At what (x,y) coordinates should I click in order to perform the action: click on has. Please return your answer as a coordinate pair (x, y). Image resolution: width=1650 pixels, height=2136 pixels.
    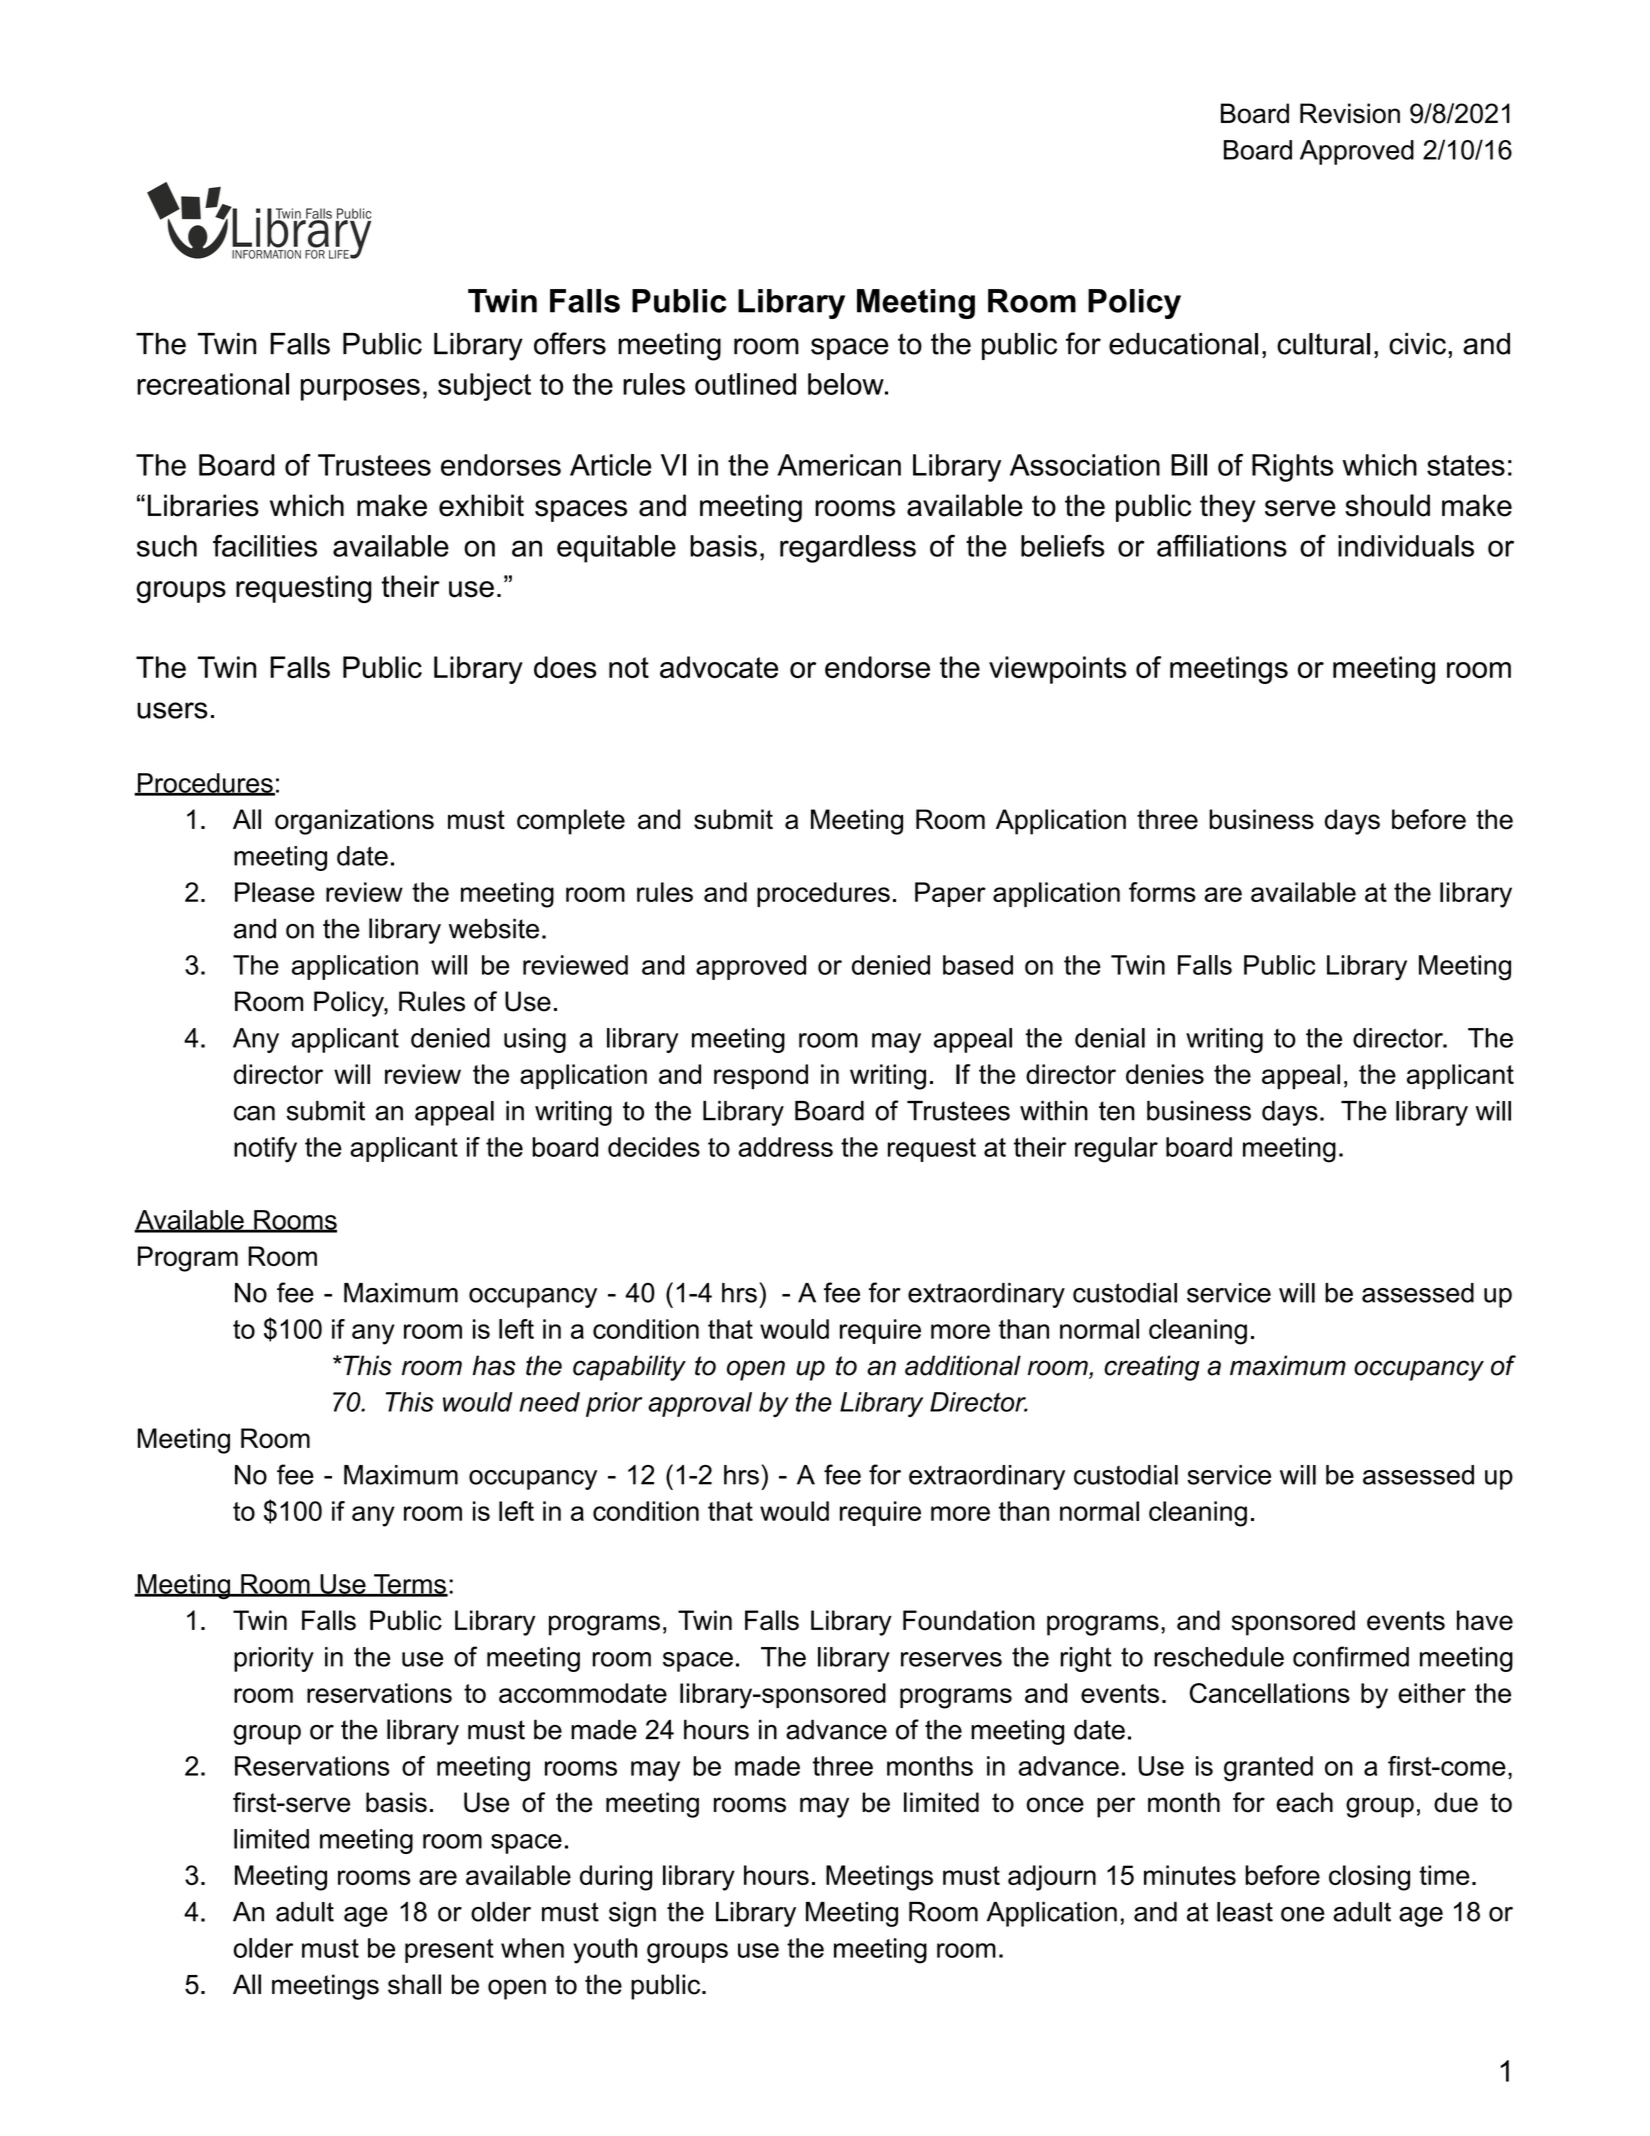
    Looking at the image, I should click on (494, 1365).
